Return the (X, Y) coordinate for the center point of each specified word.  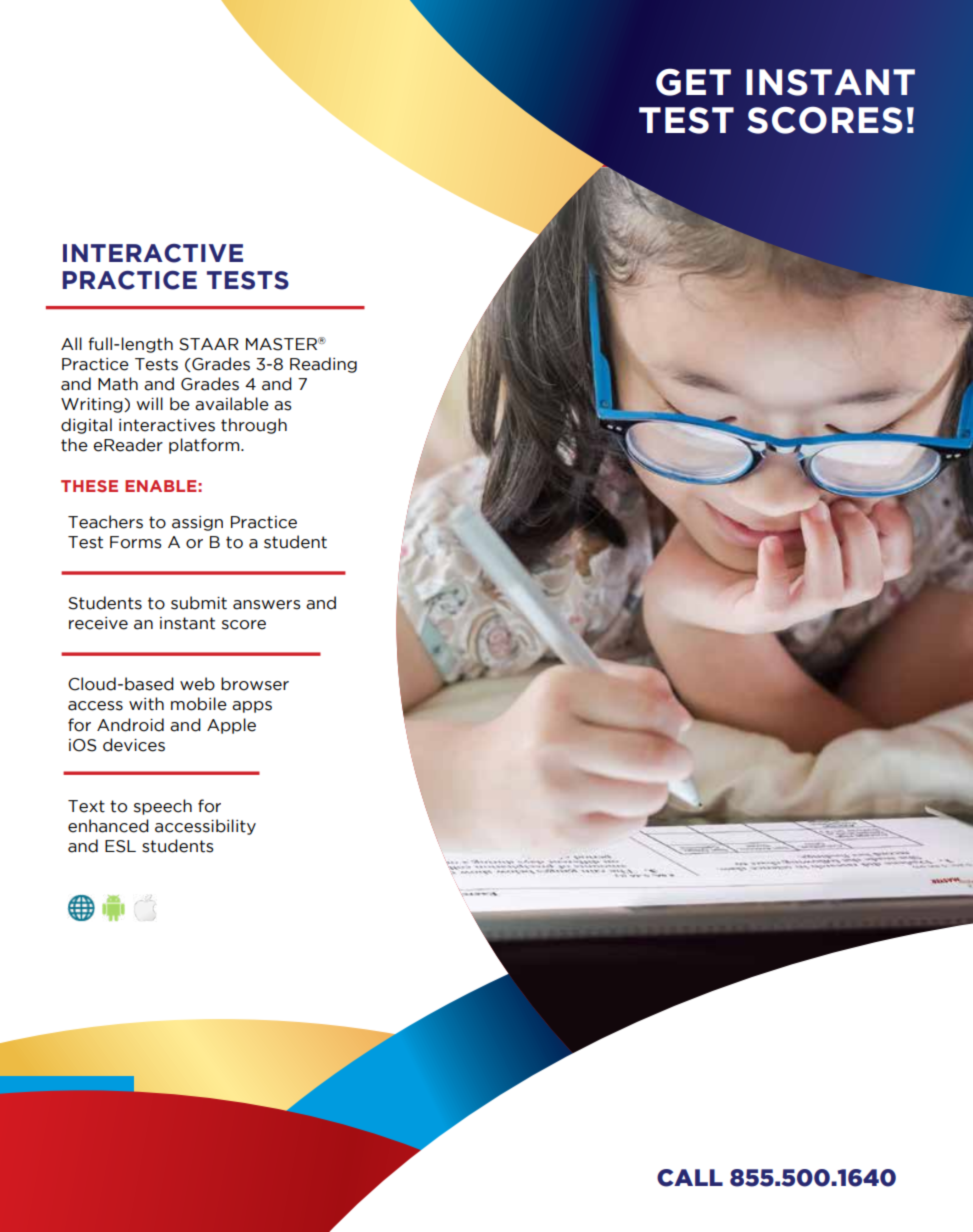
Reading (323, 365)
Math (118, 384)
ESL (120, 846)
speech (163, 807)
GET (693, 82)
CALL (690, 1178)
